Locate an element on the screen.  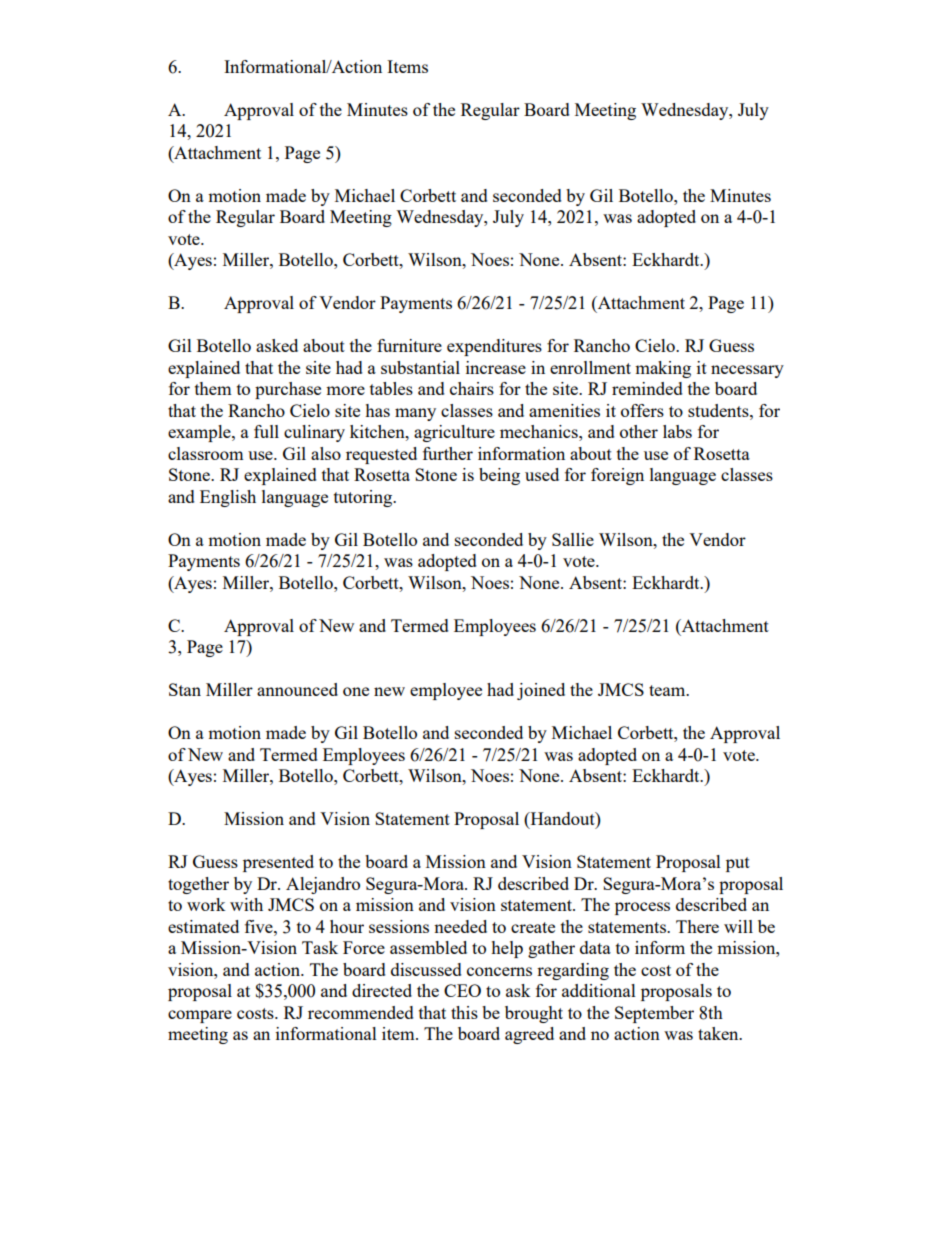
increase is located at coordinates (496, 367).
